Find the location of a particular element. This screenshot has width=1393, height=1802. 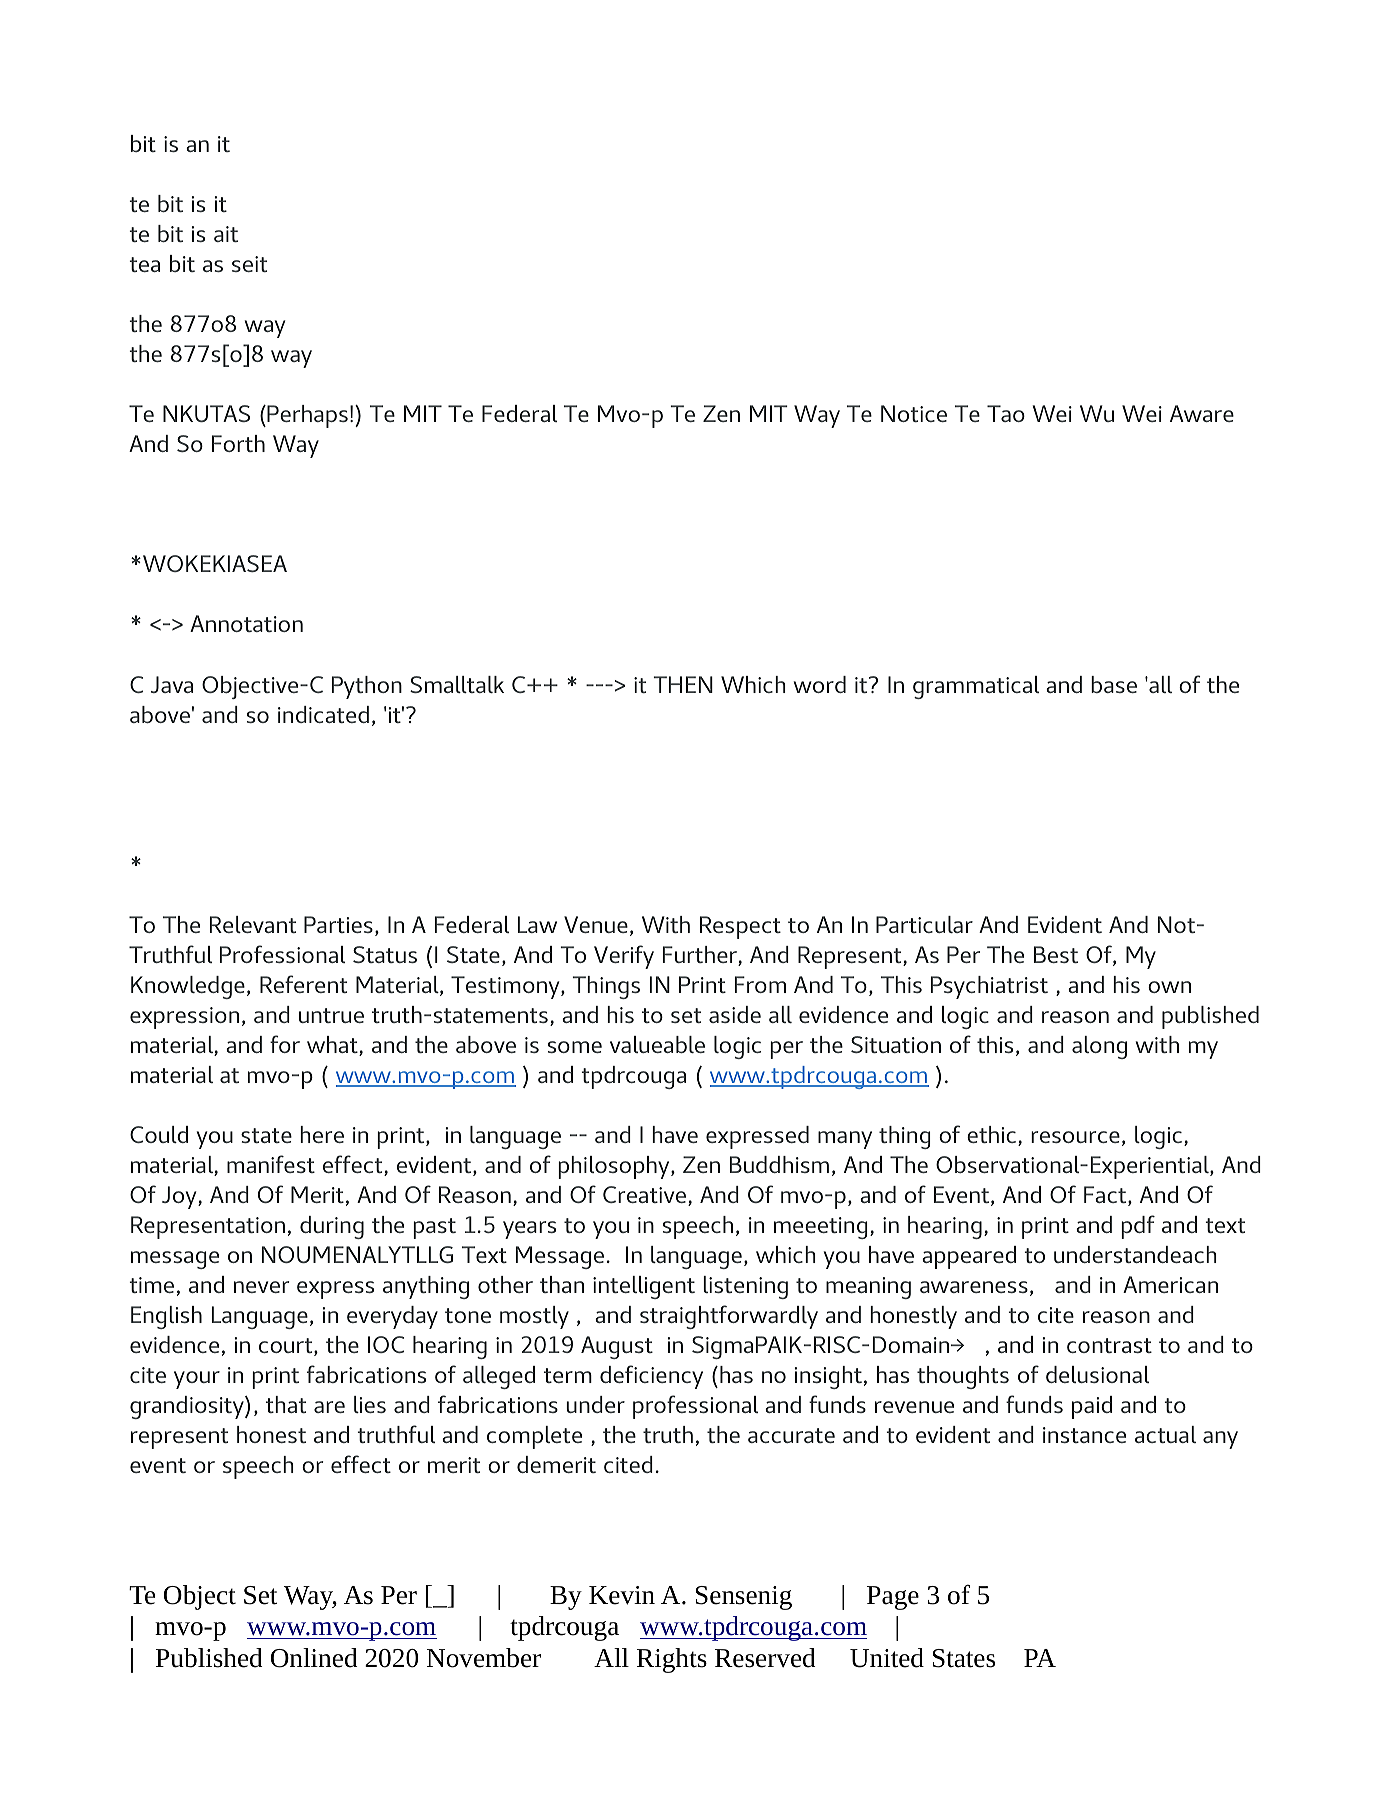

November is located at coordinates (484, 1658).
